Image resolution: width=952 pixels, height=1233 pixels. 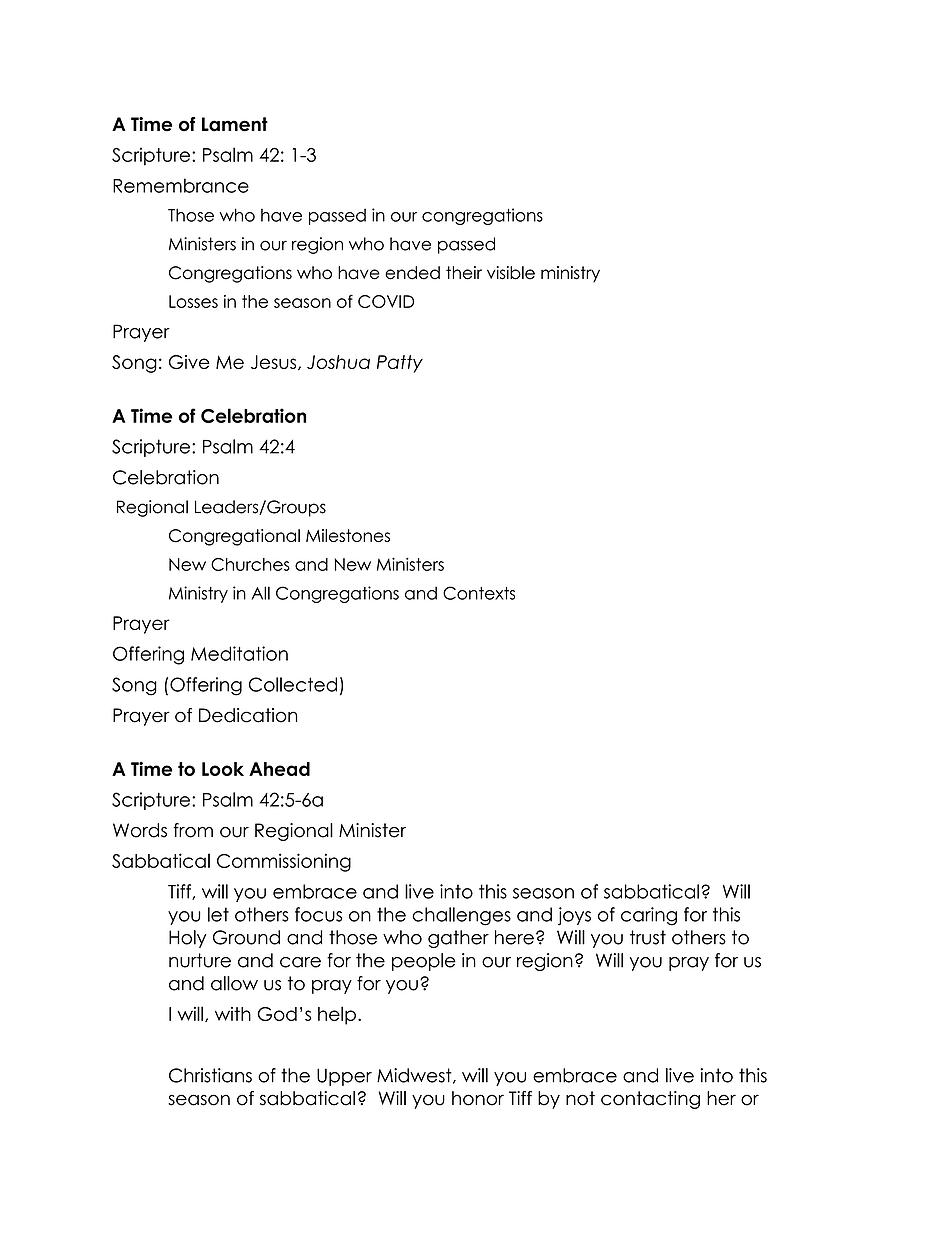 What do you see at coordinates (239, 653) in the screenshot?
I see `Meditation` at bounding box center [239, 653].
